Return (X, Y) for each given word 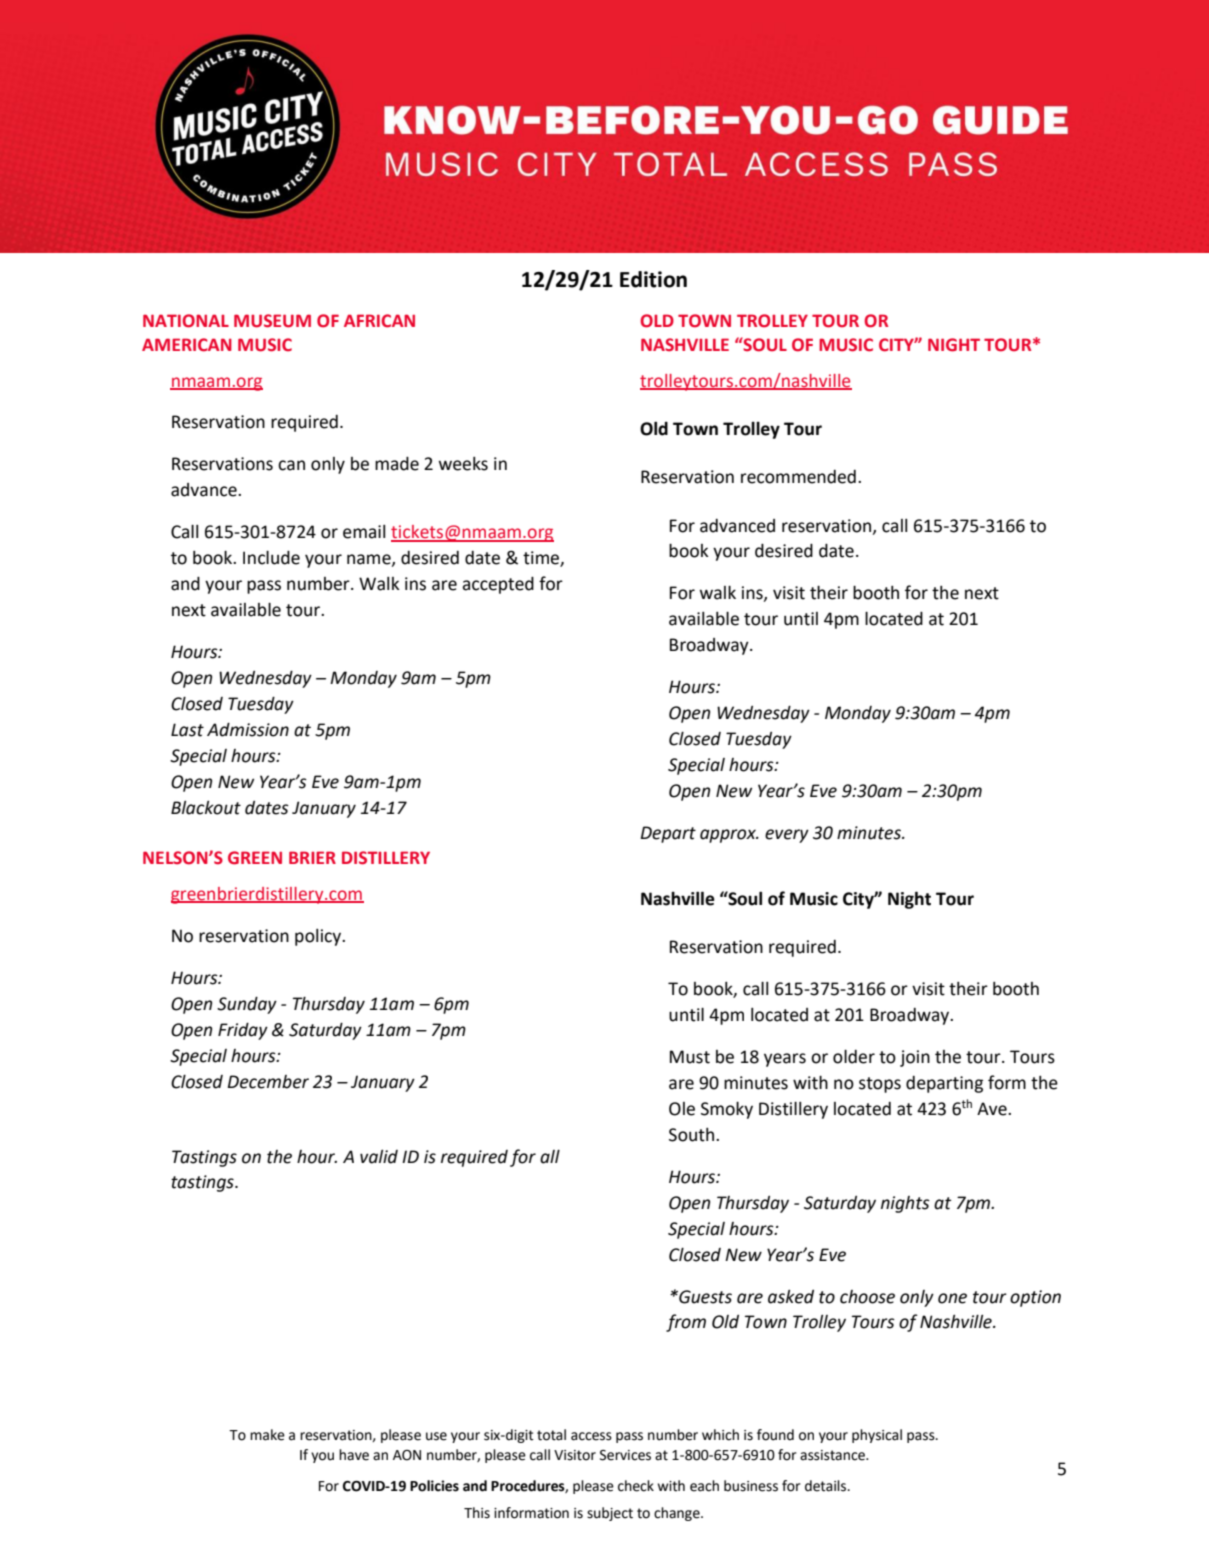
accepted (498, 585)
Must (690, 1057)
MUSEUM (272, 321)
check (636, 1486)
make (267, 1435)
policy (319, 937)
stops (880, 1085)
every (787, 836)
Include (271, 557)
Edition (653, 279)
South (691, 1135)
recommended (798, 477)
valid (379, 1156)
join (915, 1058)
